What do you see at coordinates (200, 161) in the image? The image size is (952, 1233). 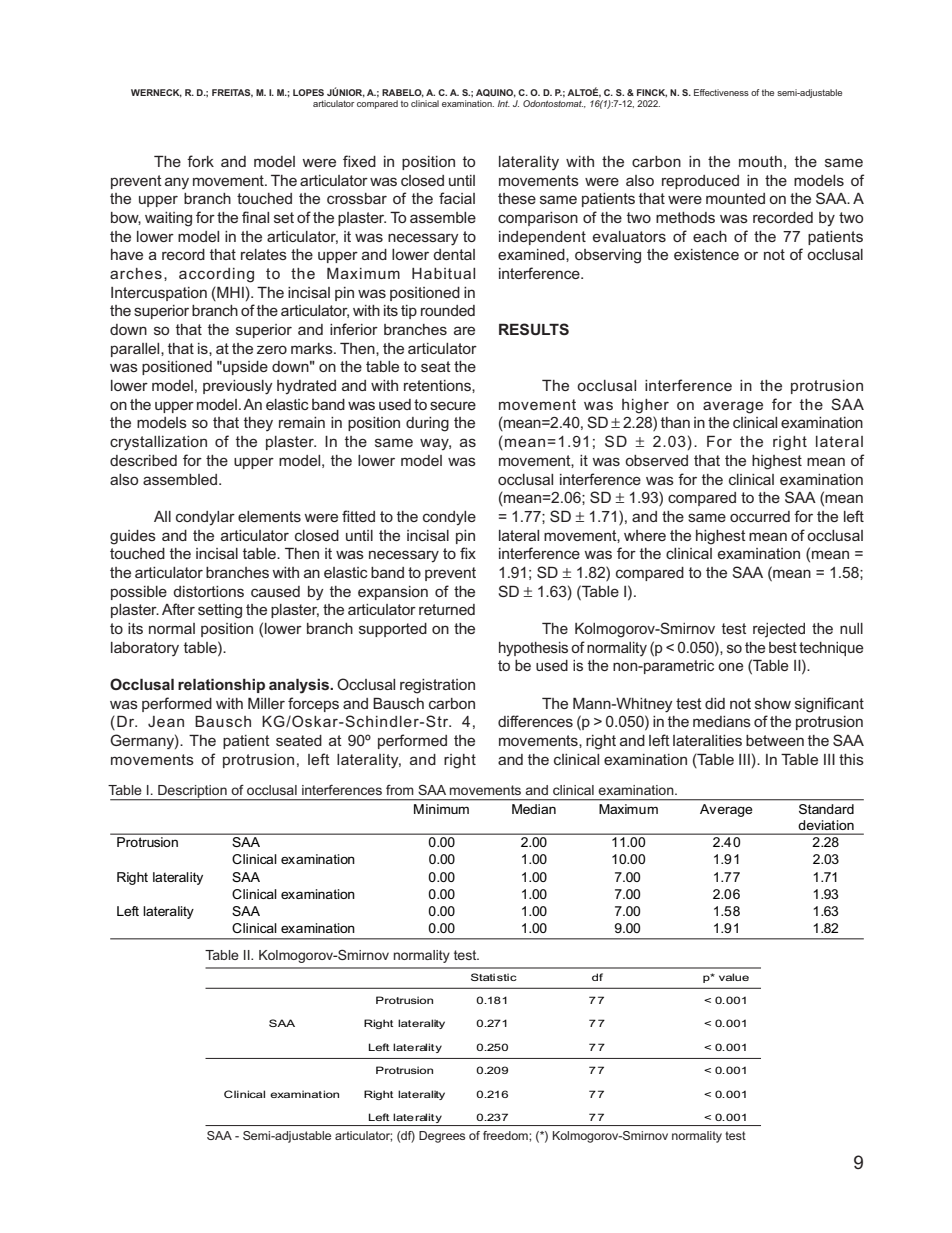 I see `fork` at bounding box center [200, 161].
